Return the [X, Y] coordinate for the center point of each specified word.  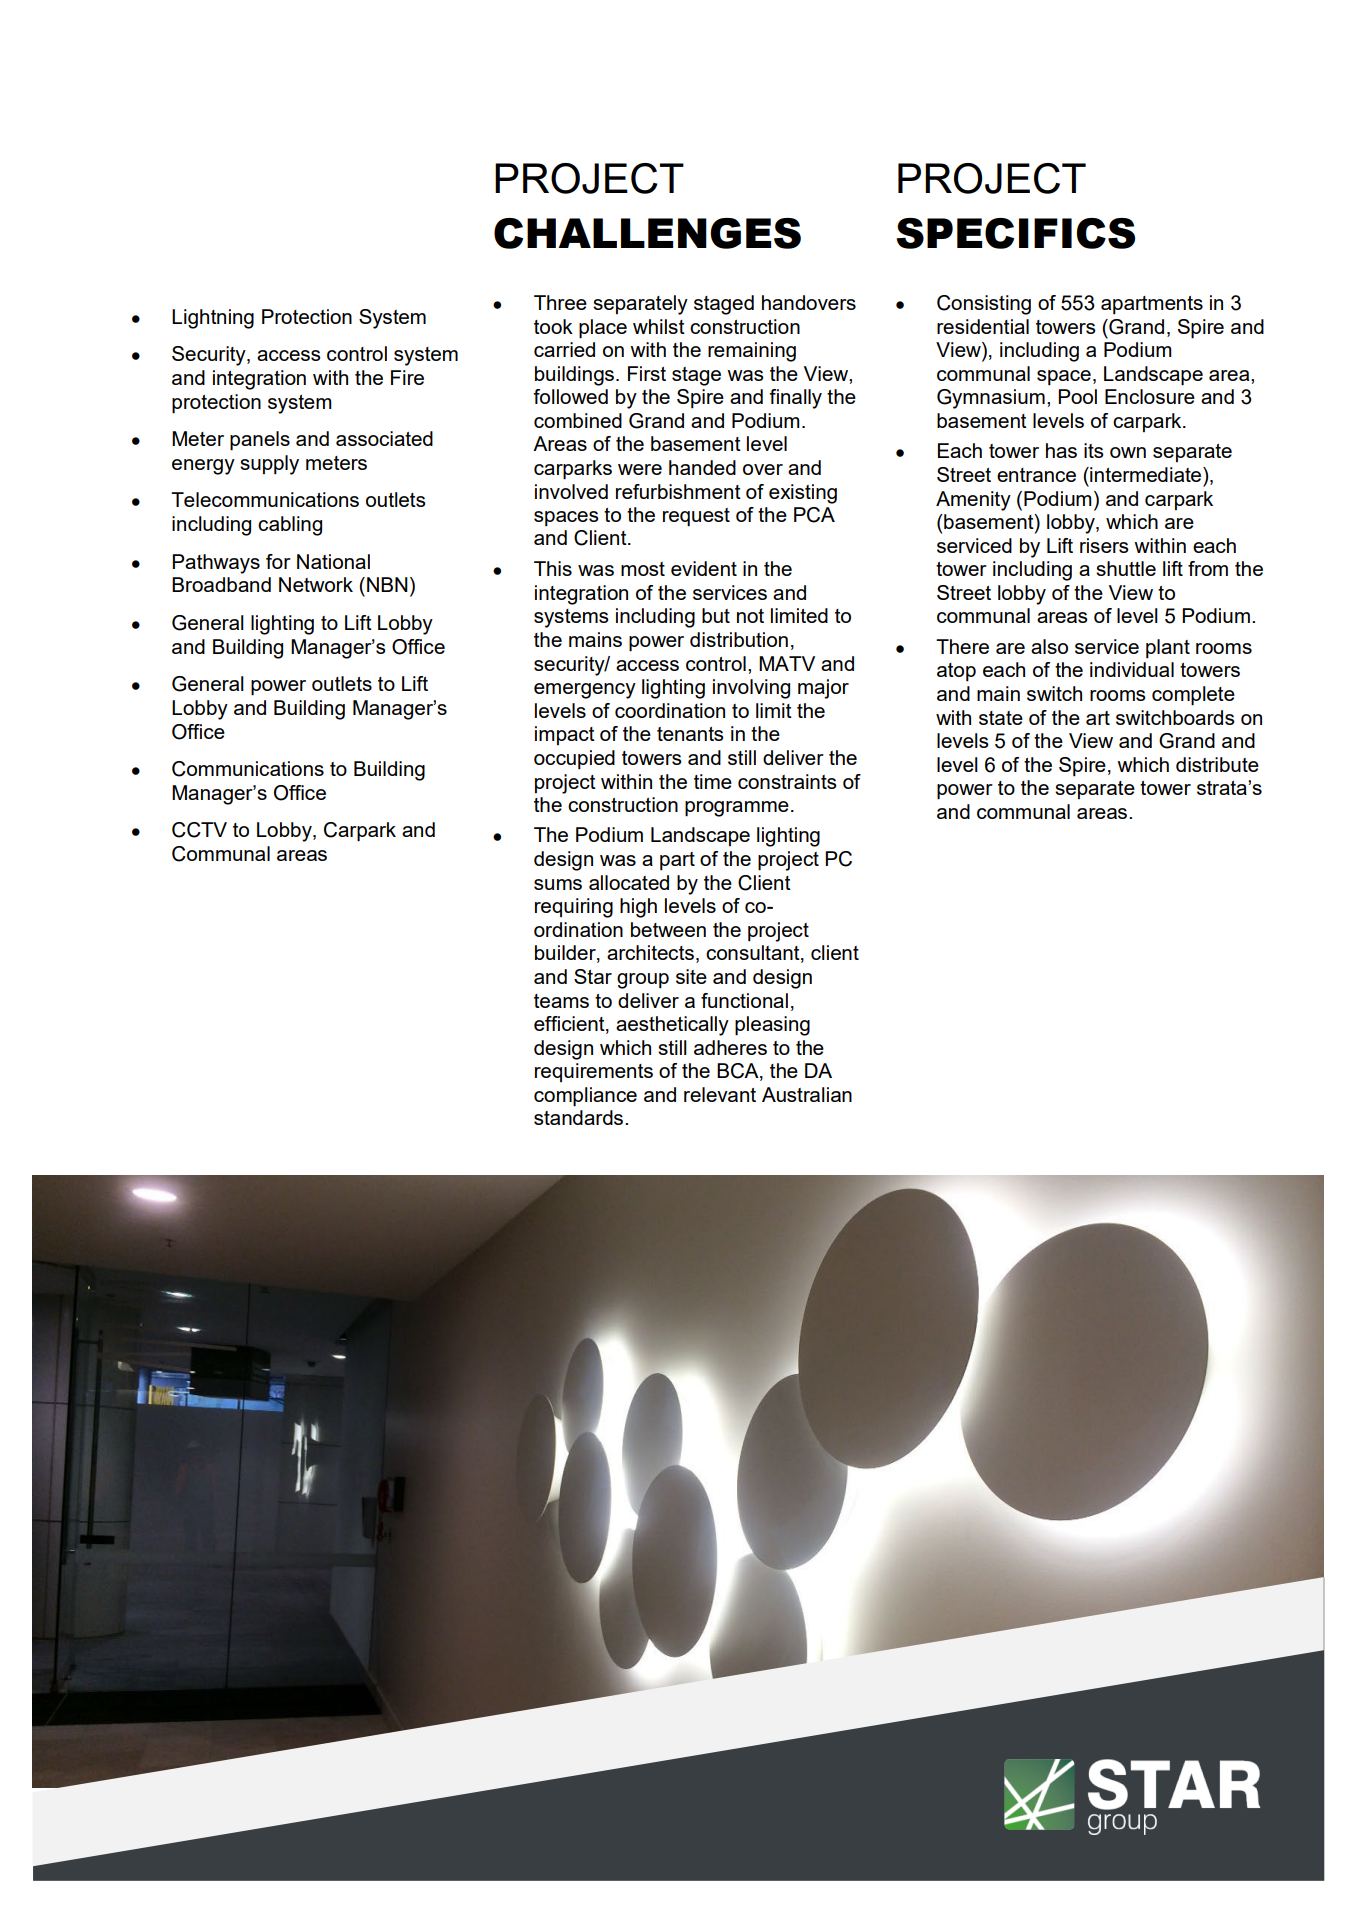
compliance [585, 1097]
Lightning [213, 319]
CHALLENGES [647, 233]
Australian [807, 1094]
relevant [720, 1094]
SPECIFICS [1015, 233]
